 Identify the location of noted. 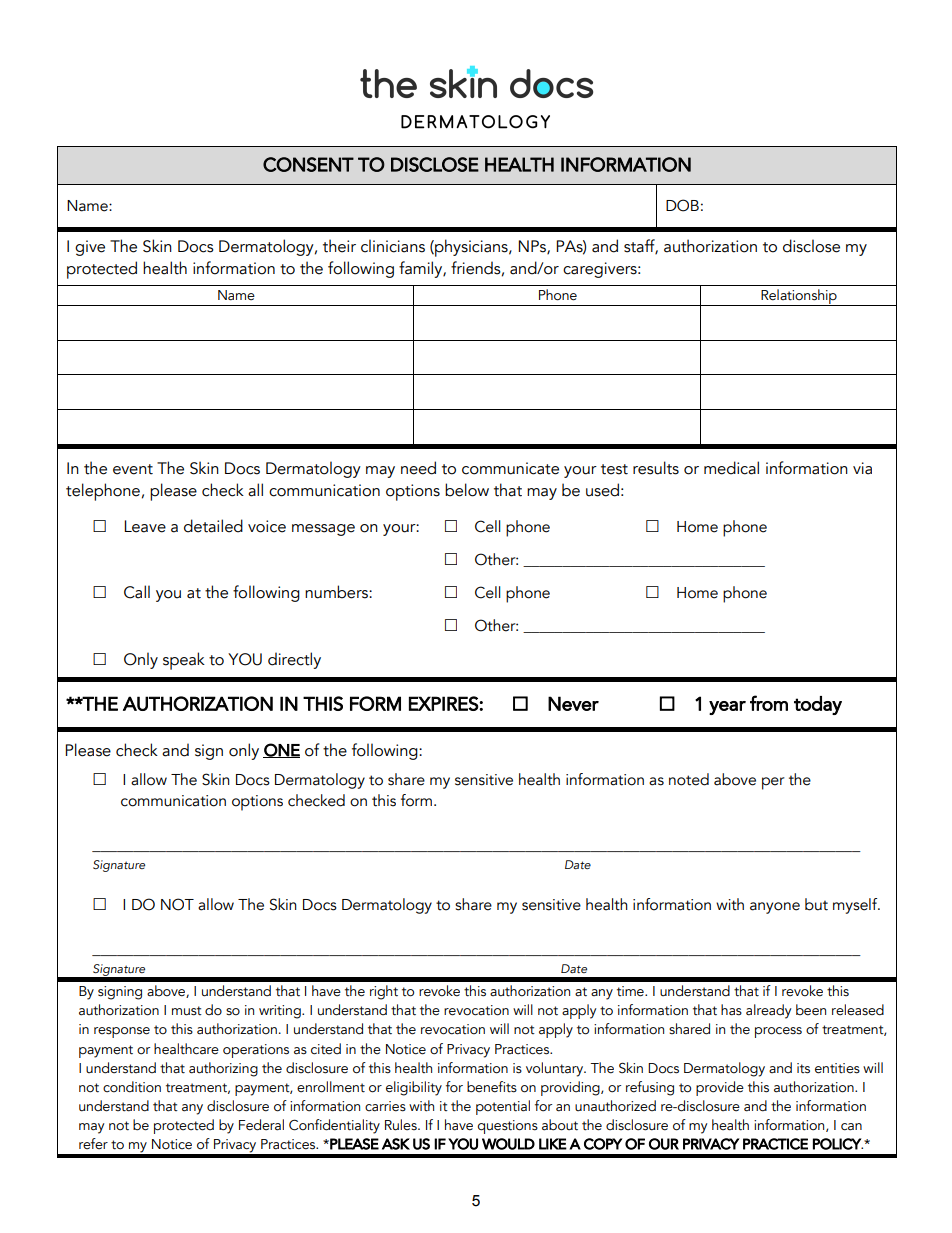
(689, 779).
